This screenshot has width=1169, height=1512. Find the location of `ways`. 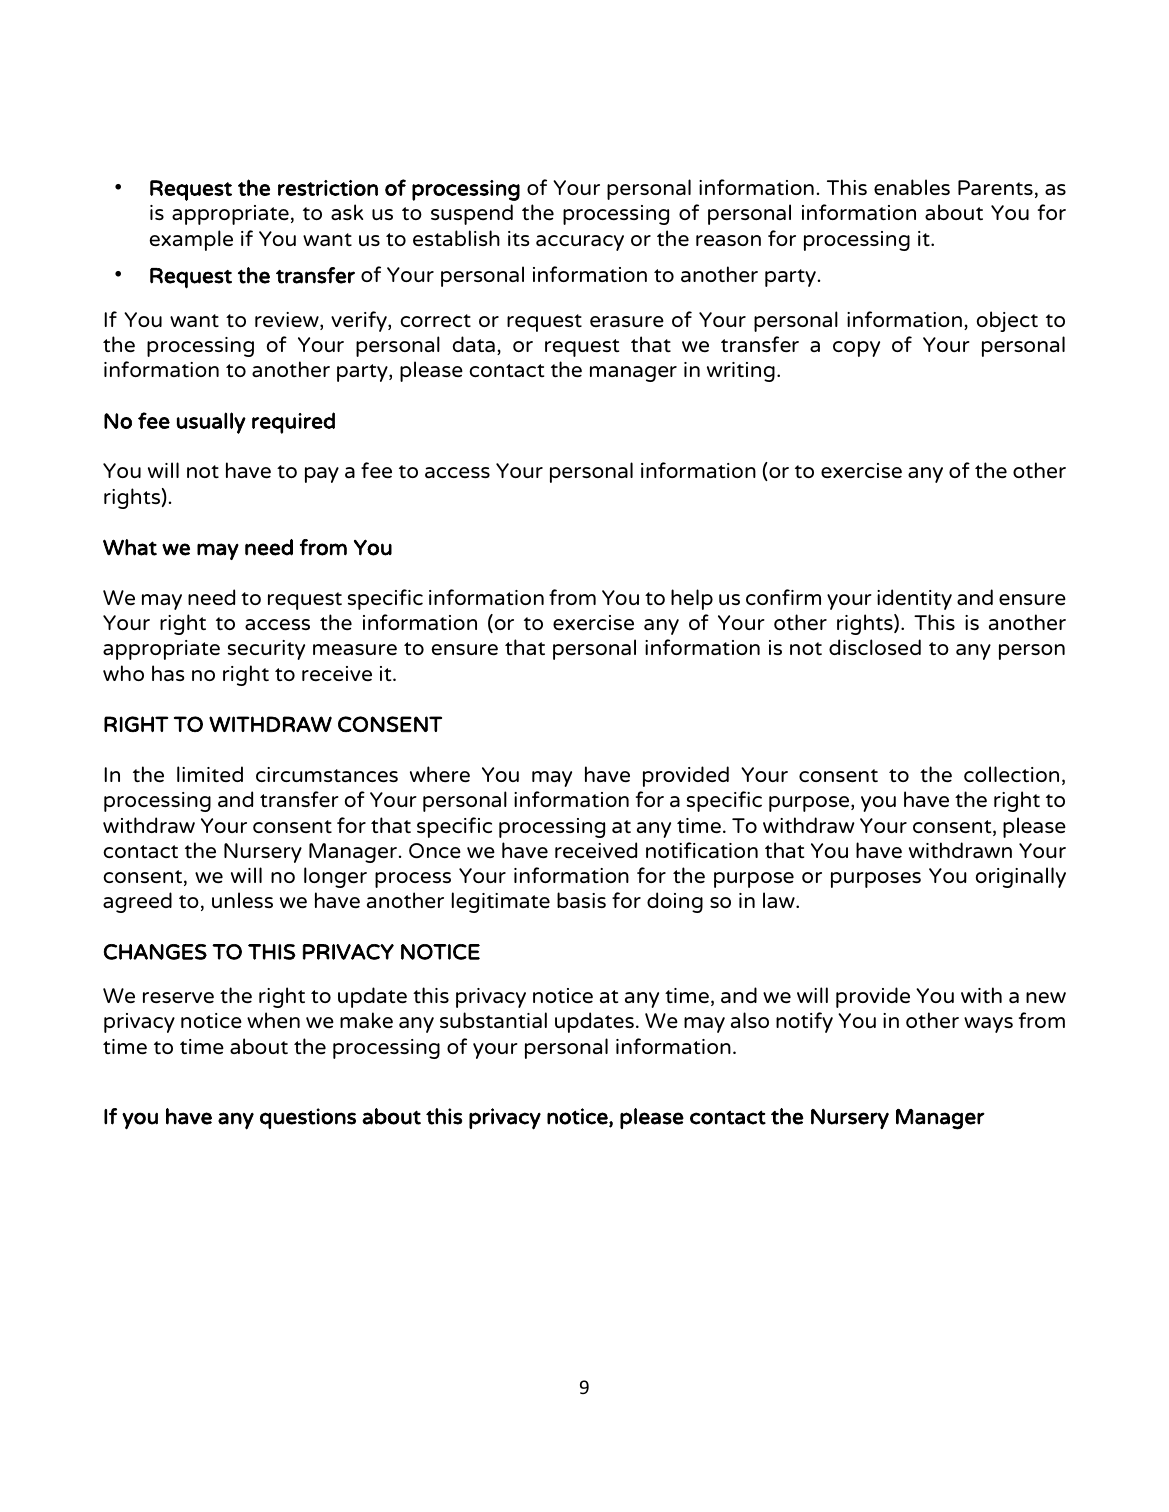

ways is located at coordinates (988, 1025).
